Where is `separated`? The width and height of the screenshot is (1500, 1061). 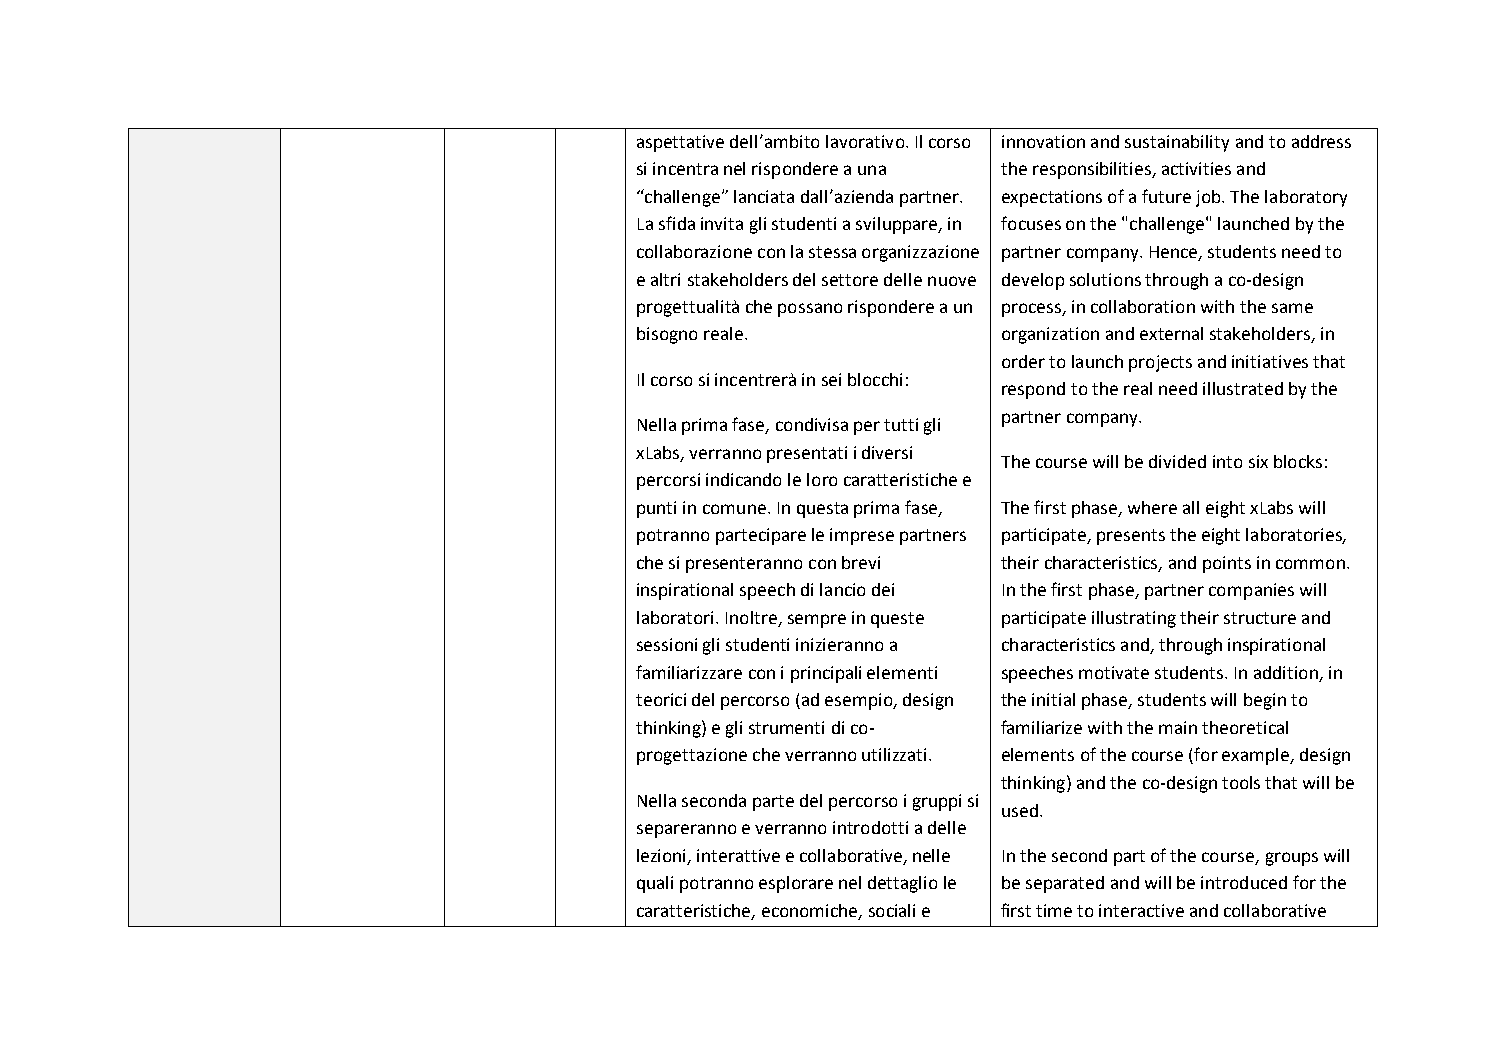
separated is located at coordinates (1065, 884).
